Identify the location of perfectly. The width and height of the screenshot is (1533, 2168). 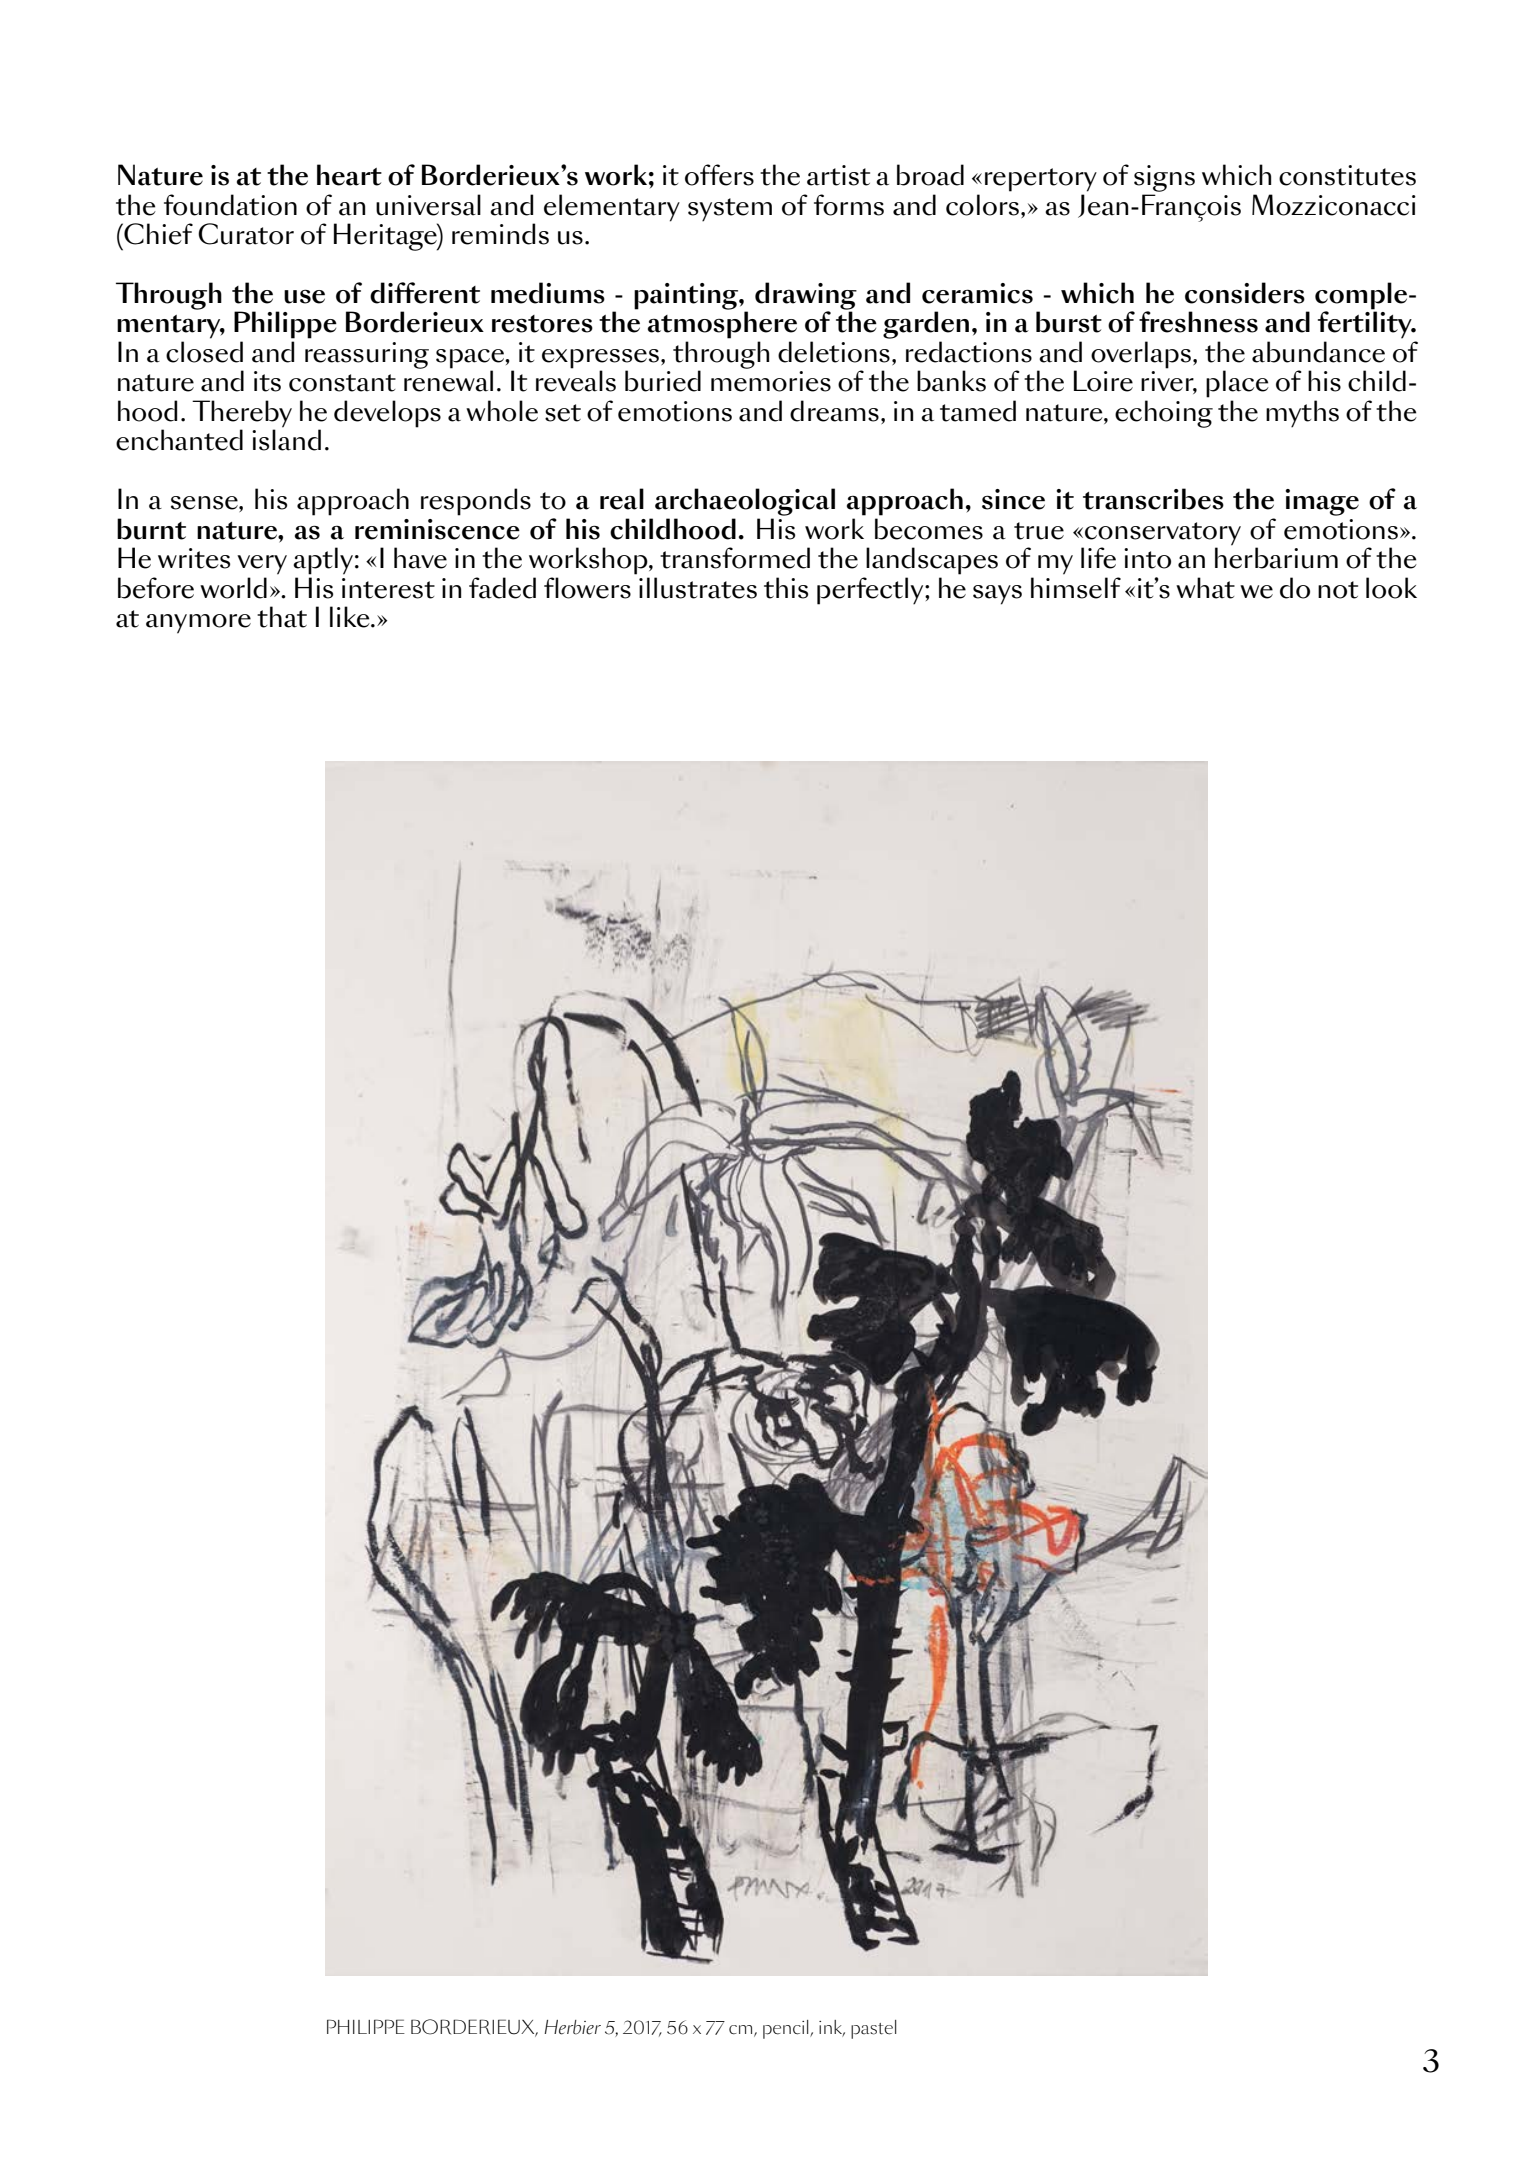
(871, 591).
